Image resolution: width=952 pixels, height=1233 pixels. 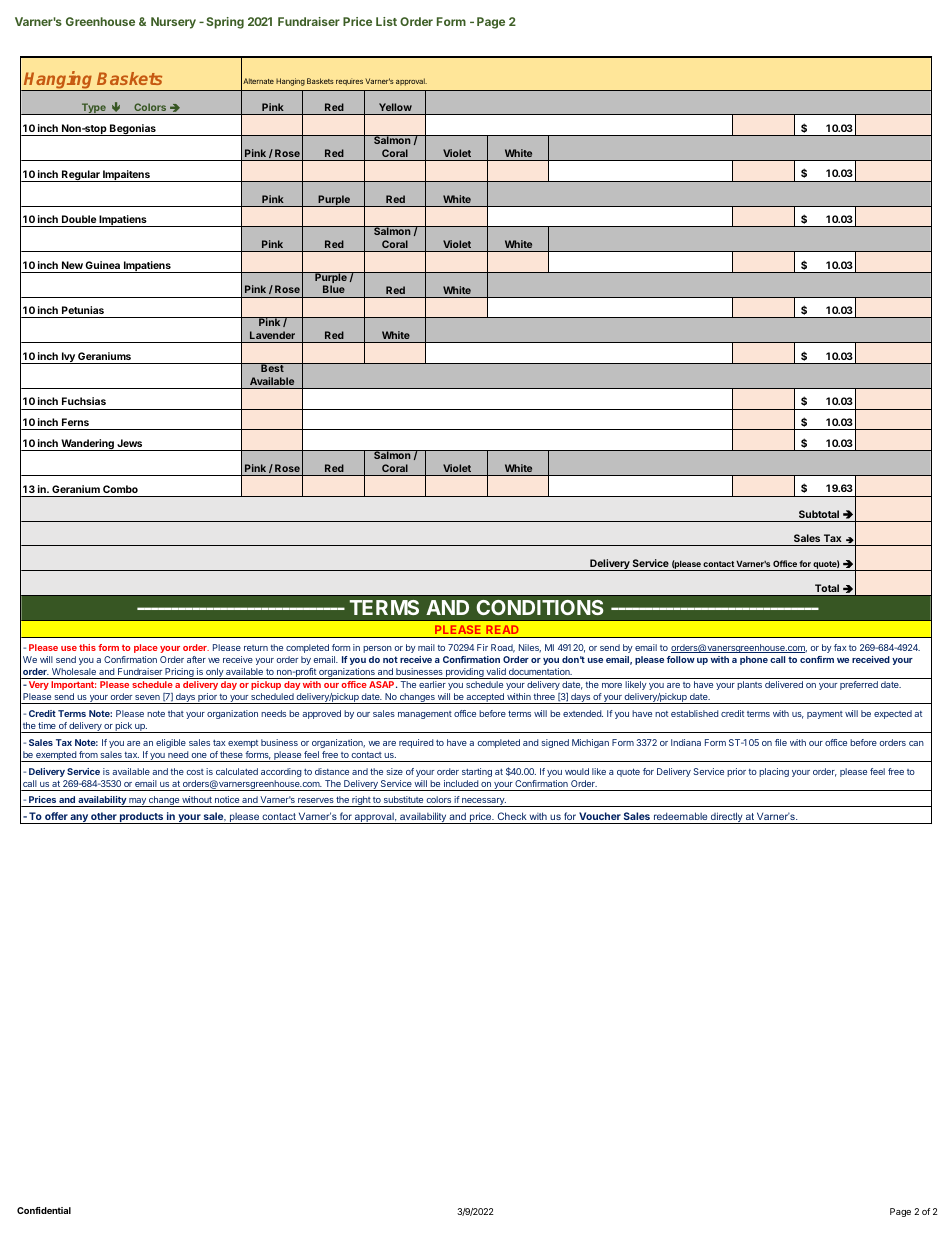 I want to click on Nursery, so click(x=173, y=23).
